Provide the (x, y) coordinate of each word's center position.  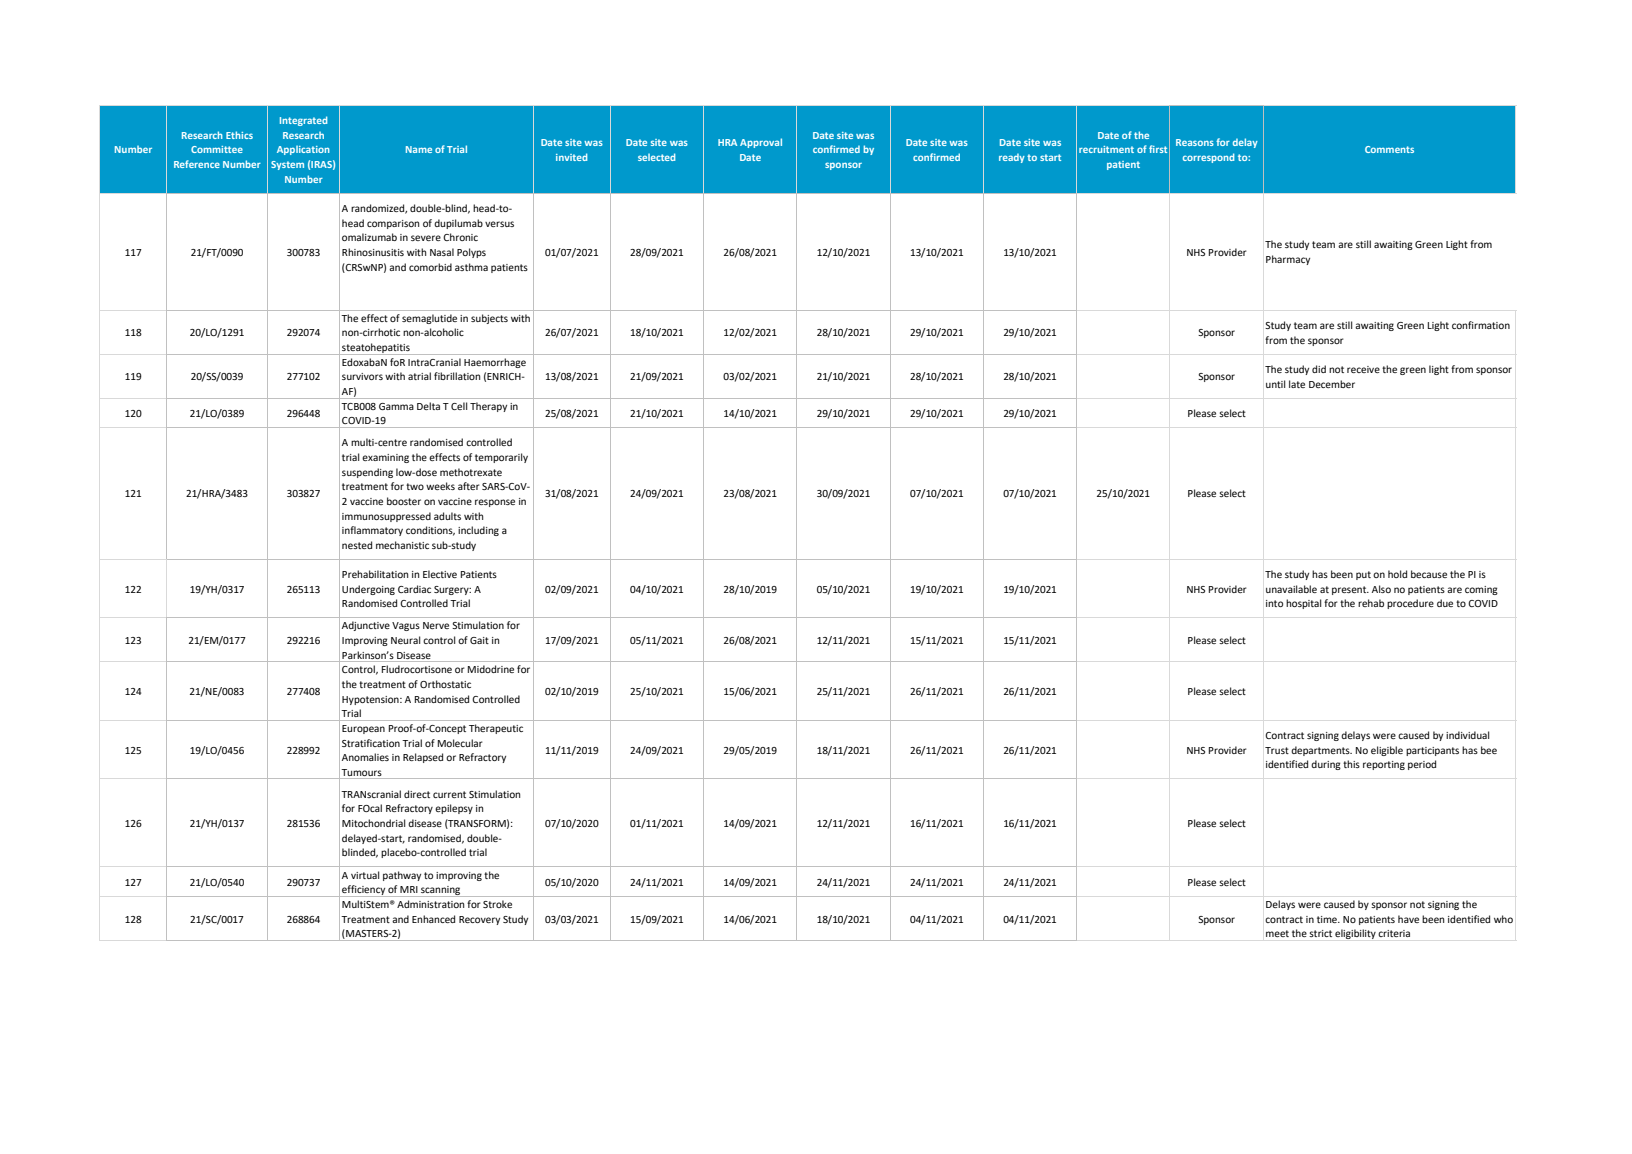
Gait (479, 640)
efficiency (363, 891)
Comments (1389, 149)
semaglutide (429, 319)
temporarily (501, 458)
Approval (761, 143)
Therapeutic (496, 729)
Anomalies (365, 757)
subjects (489, 319)
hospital (1304, 604)
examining (385, 458)
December (1332, 384)
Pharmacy (1288, 260)
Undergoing (368, 590)
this (1351, 764)
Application (303, 150)
